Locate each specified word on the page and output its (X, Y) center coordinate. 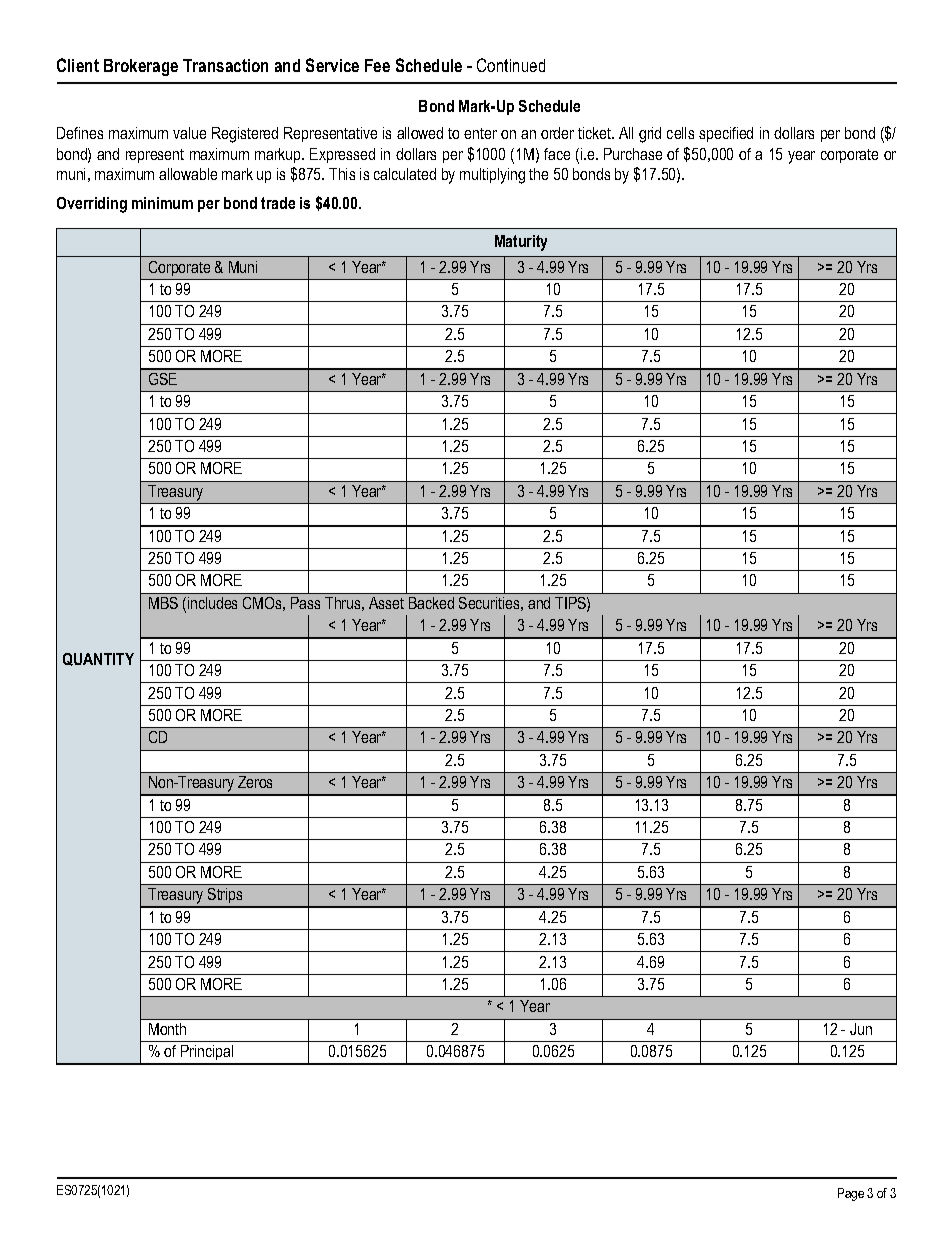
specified (726, 134)
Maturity (521, 243)
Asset (386, 603)
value (189, 133)
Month (167, 1029)
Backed (431, 603)
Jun (861, 1029)
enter (480, 133)
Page (851, 1194)
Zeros (255, 782)
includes (212, 603)
